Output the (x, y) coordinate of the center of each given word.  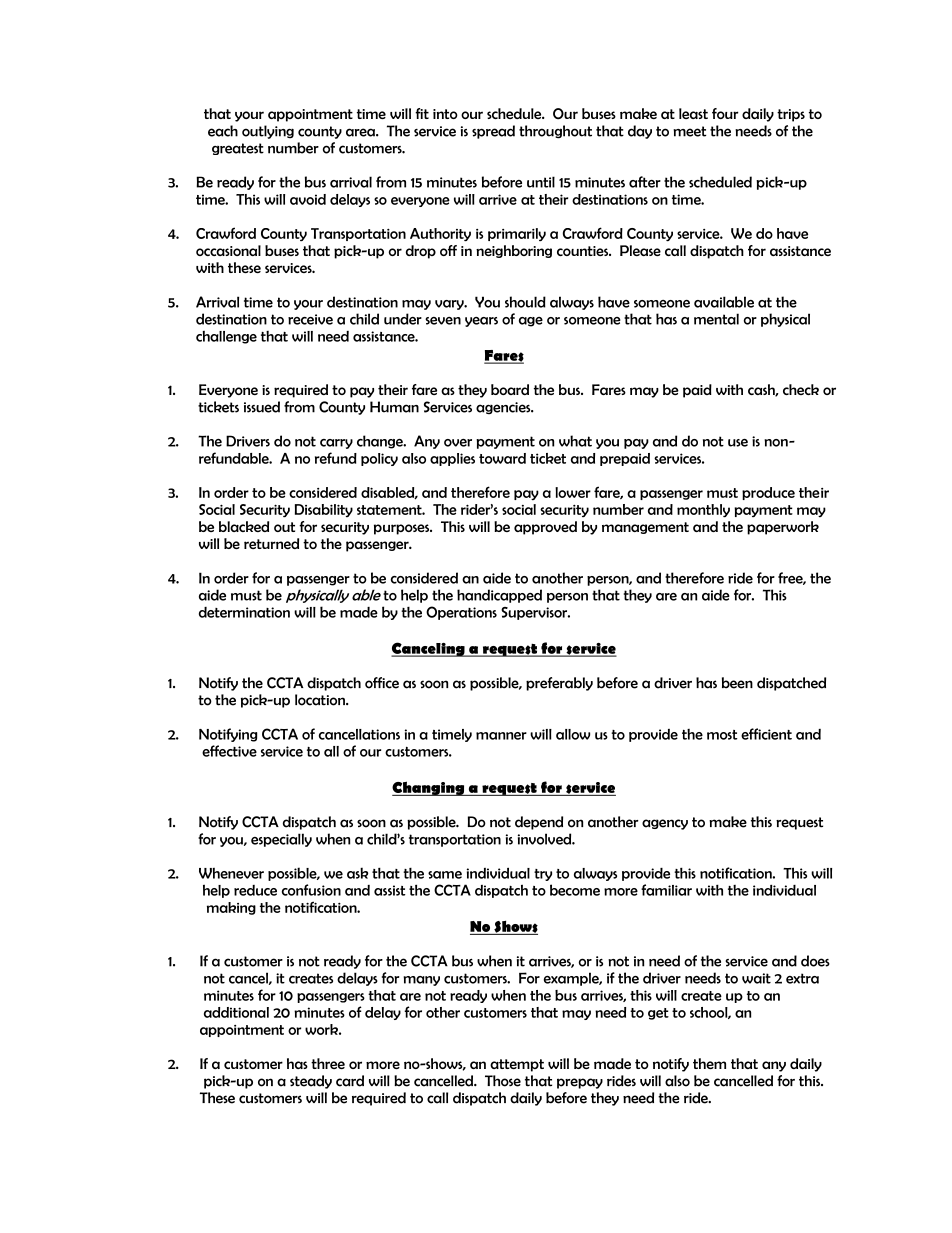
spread (493, 132)
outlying (268, 132)
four (725, 113)
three (328, 1063)
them (709, 1063)
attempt (517, 1065)
